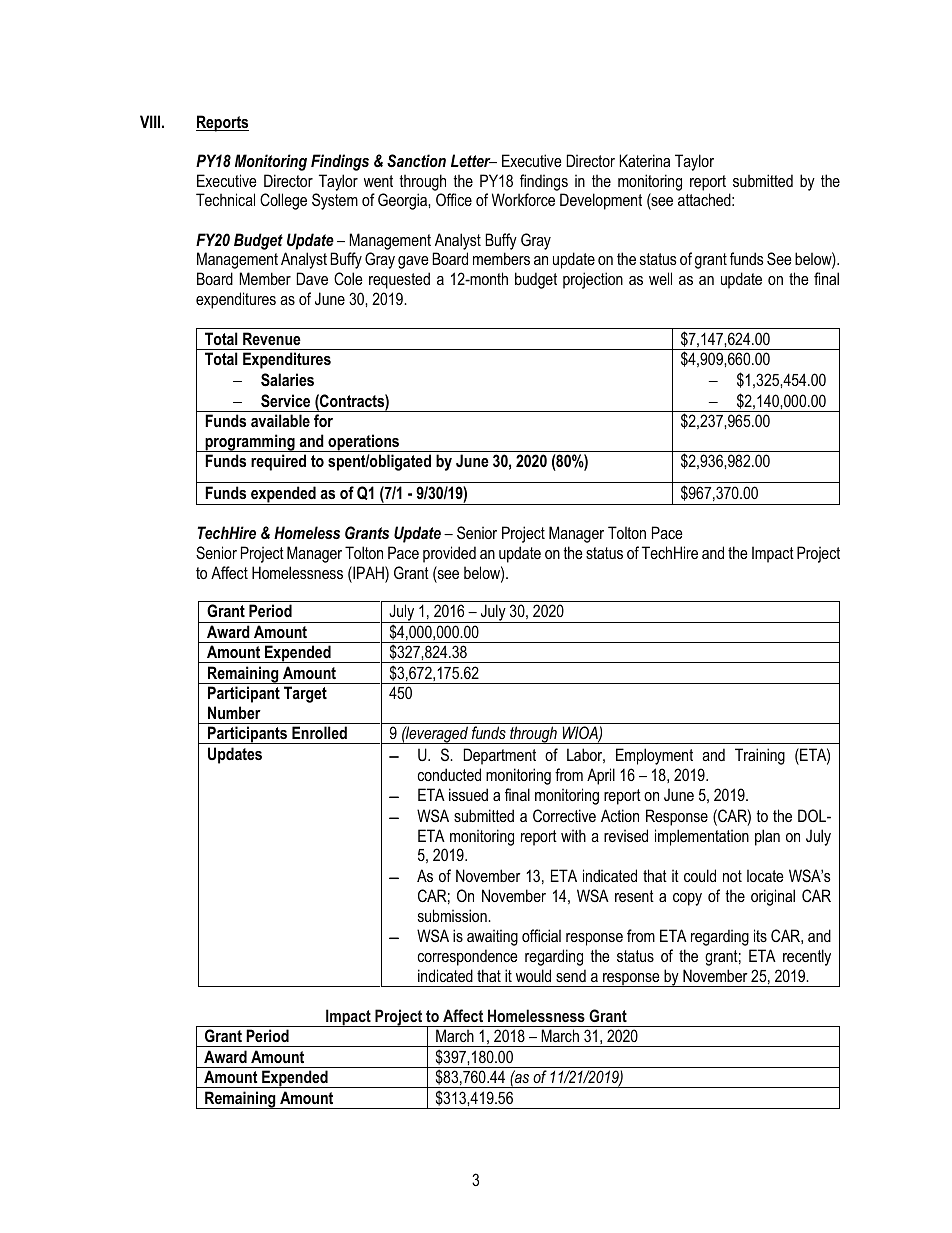  I want to click on awaiting, so click(492, 937).
